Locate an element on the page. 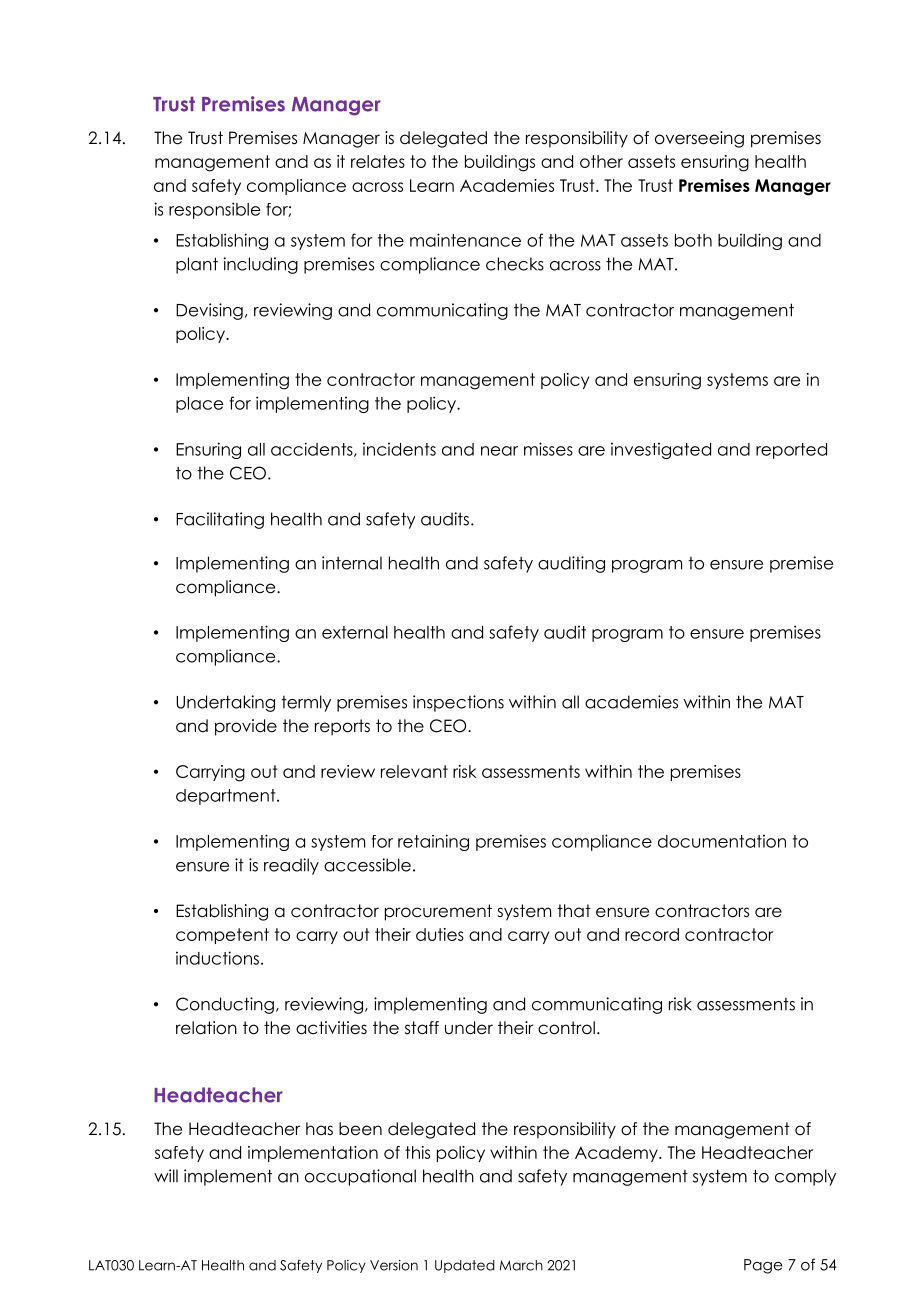  overseeing is located at coordinates (699, 139).
